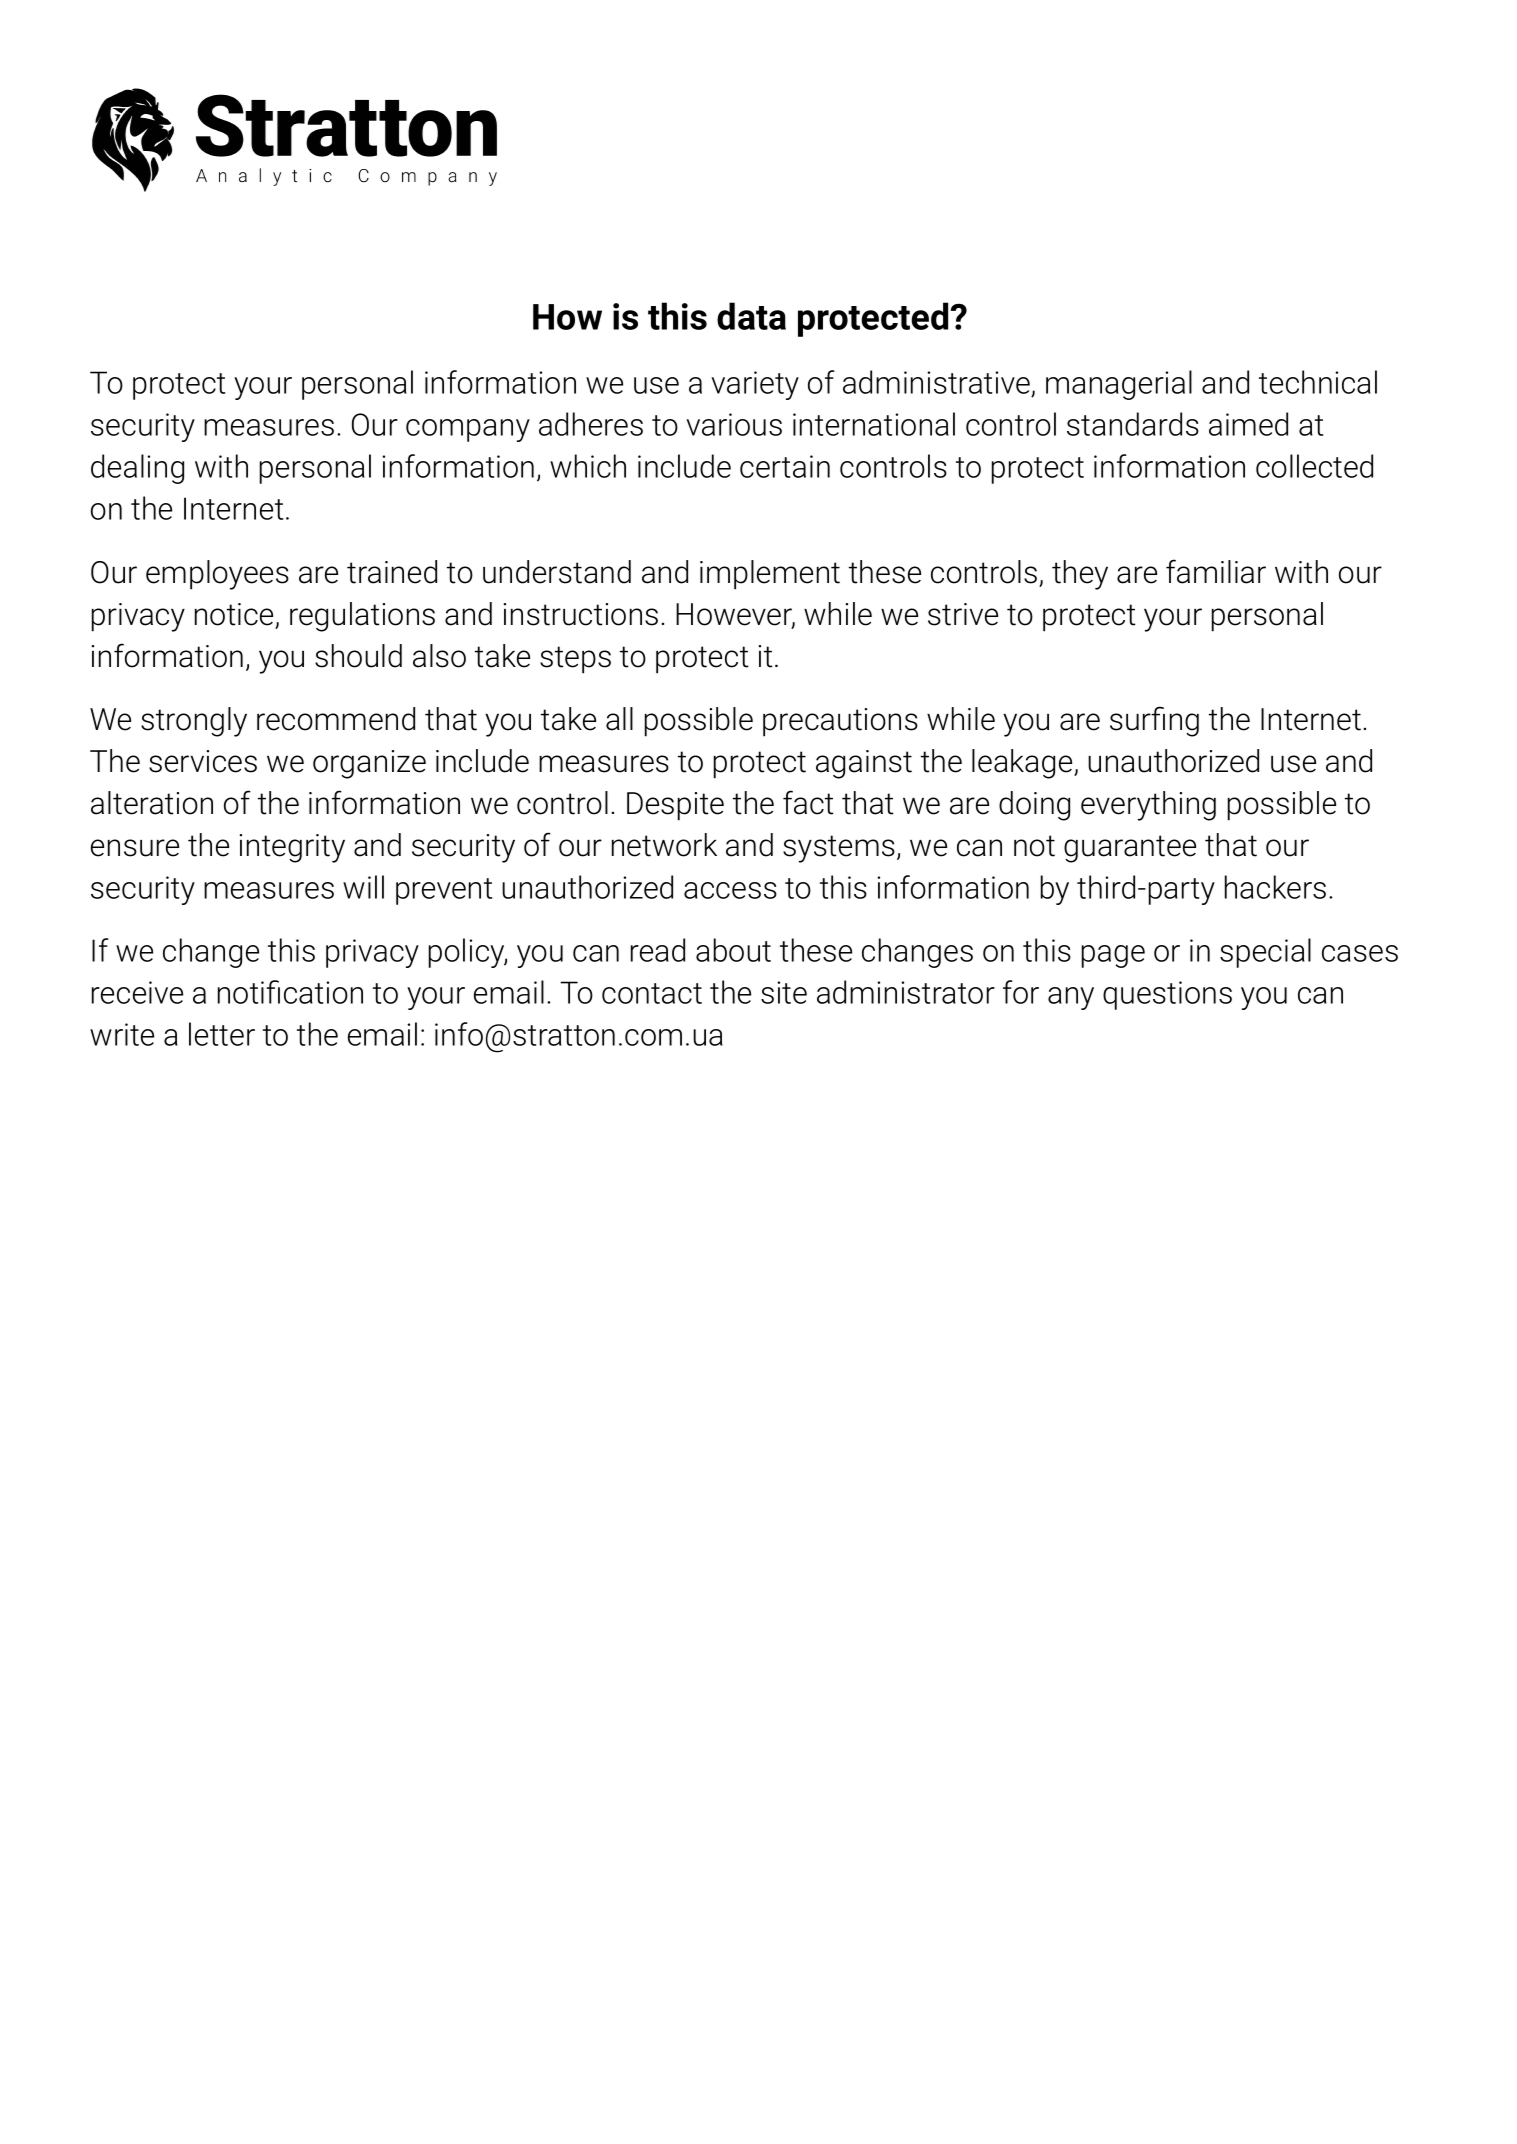 The width and height of the document is (1517, 2144). I want to click on letter, so click(222, 1034).
